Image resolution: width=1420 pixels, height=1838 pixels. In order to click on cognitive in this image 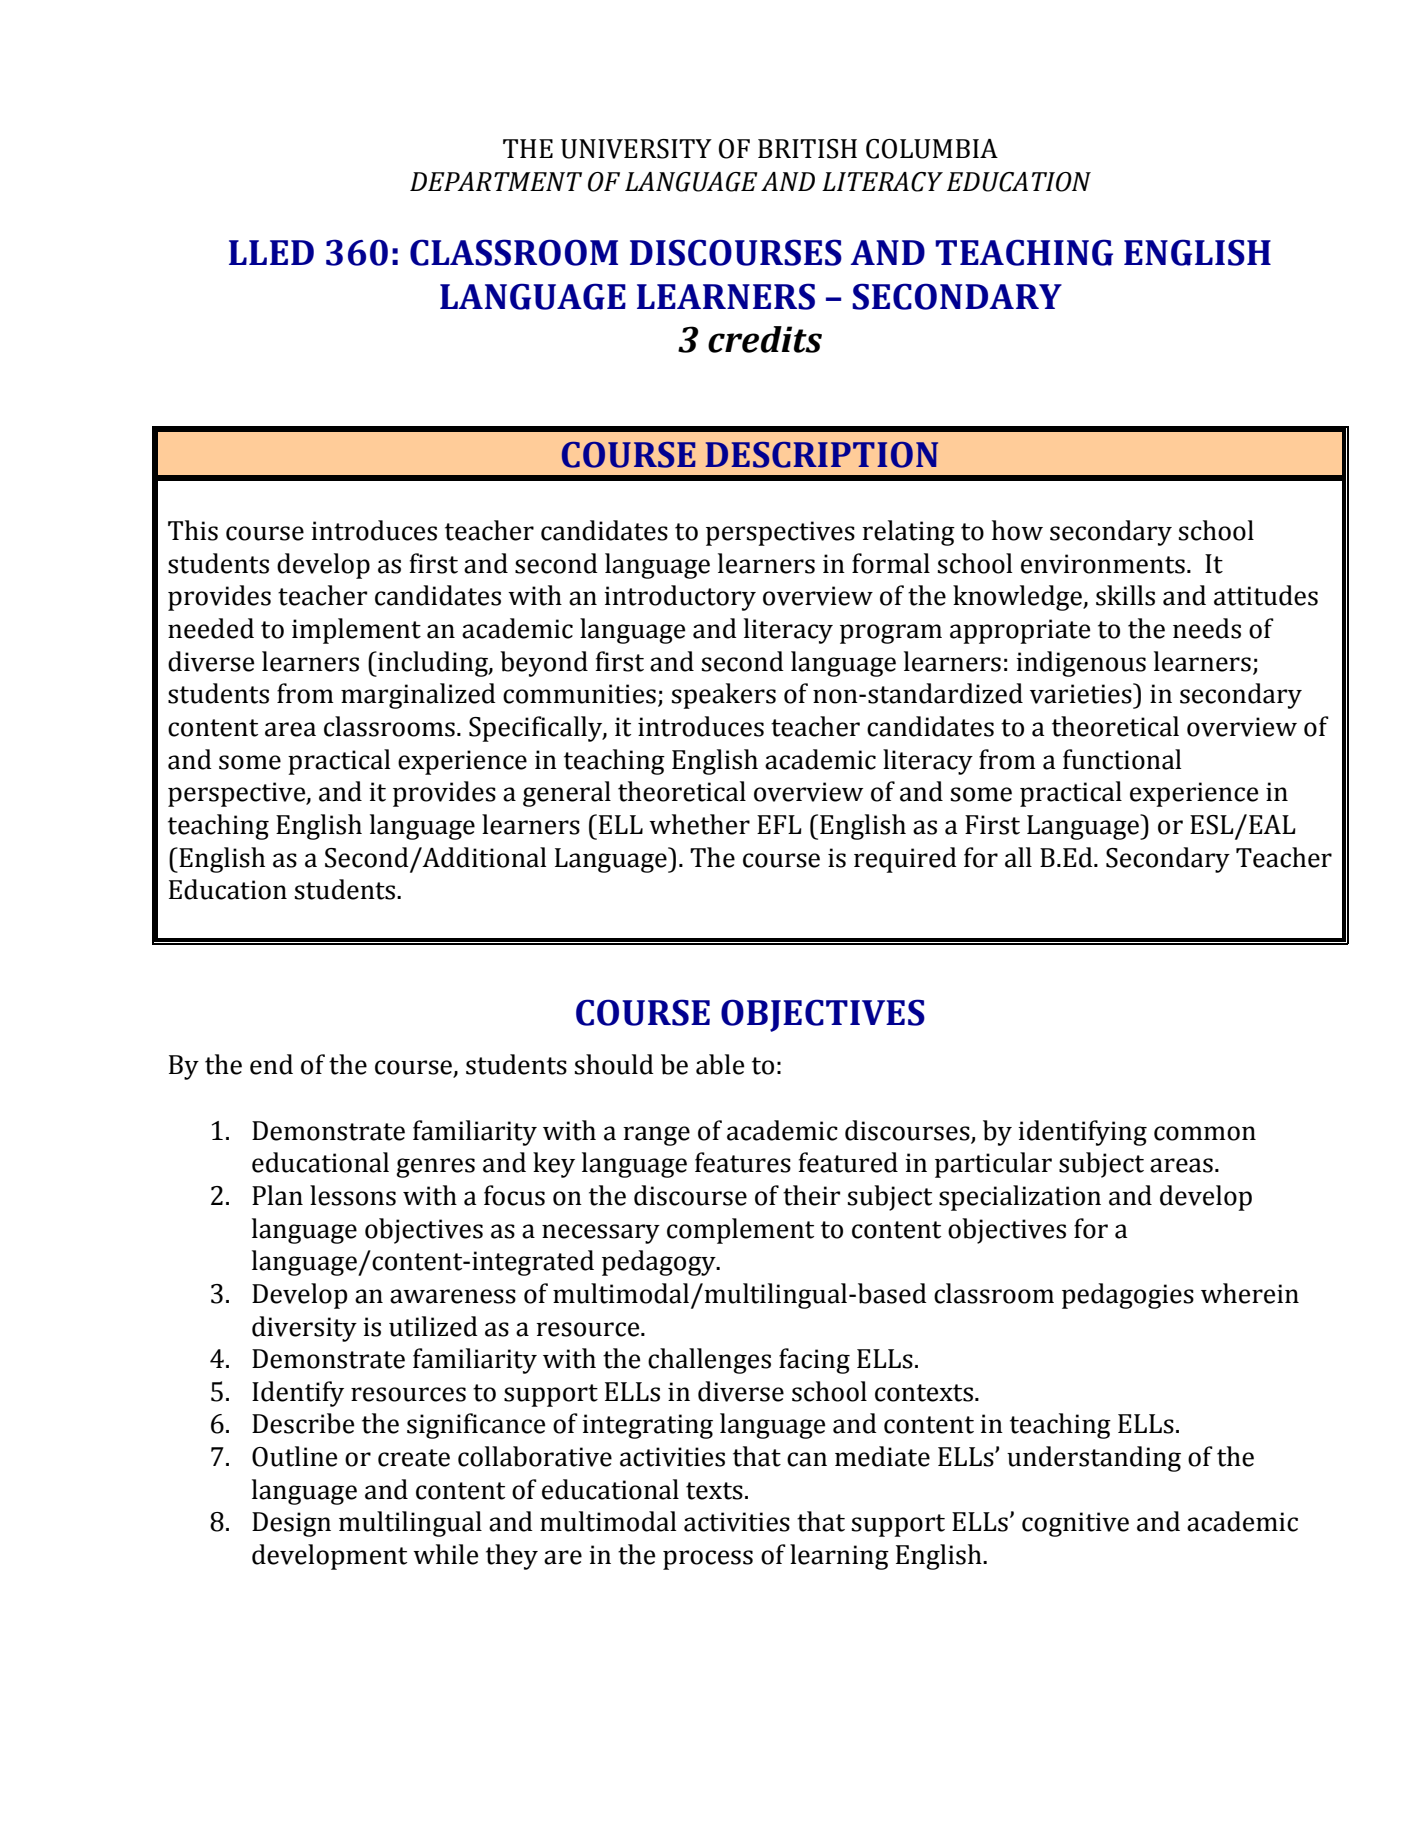, I will do `click(1075, 1524)`.
